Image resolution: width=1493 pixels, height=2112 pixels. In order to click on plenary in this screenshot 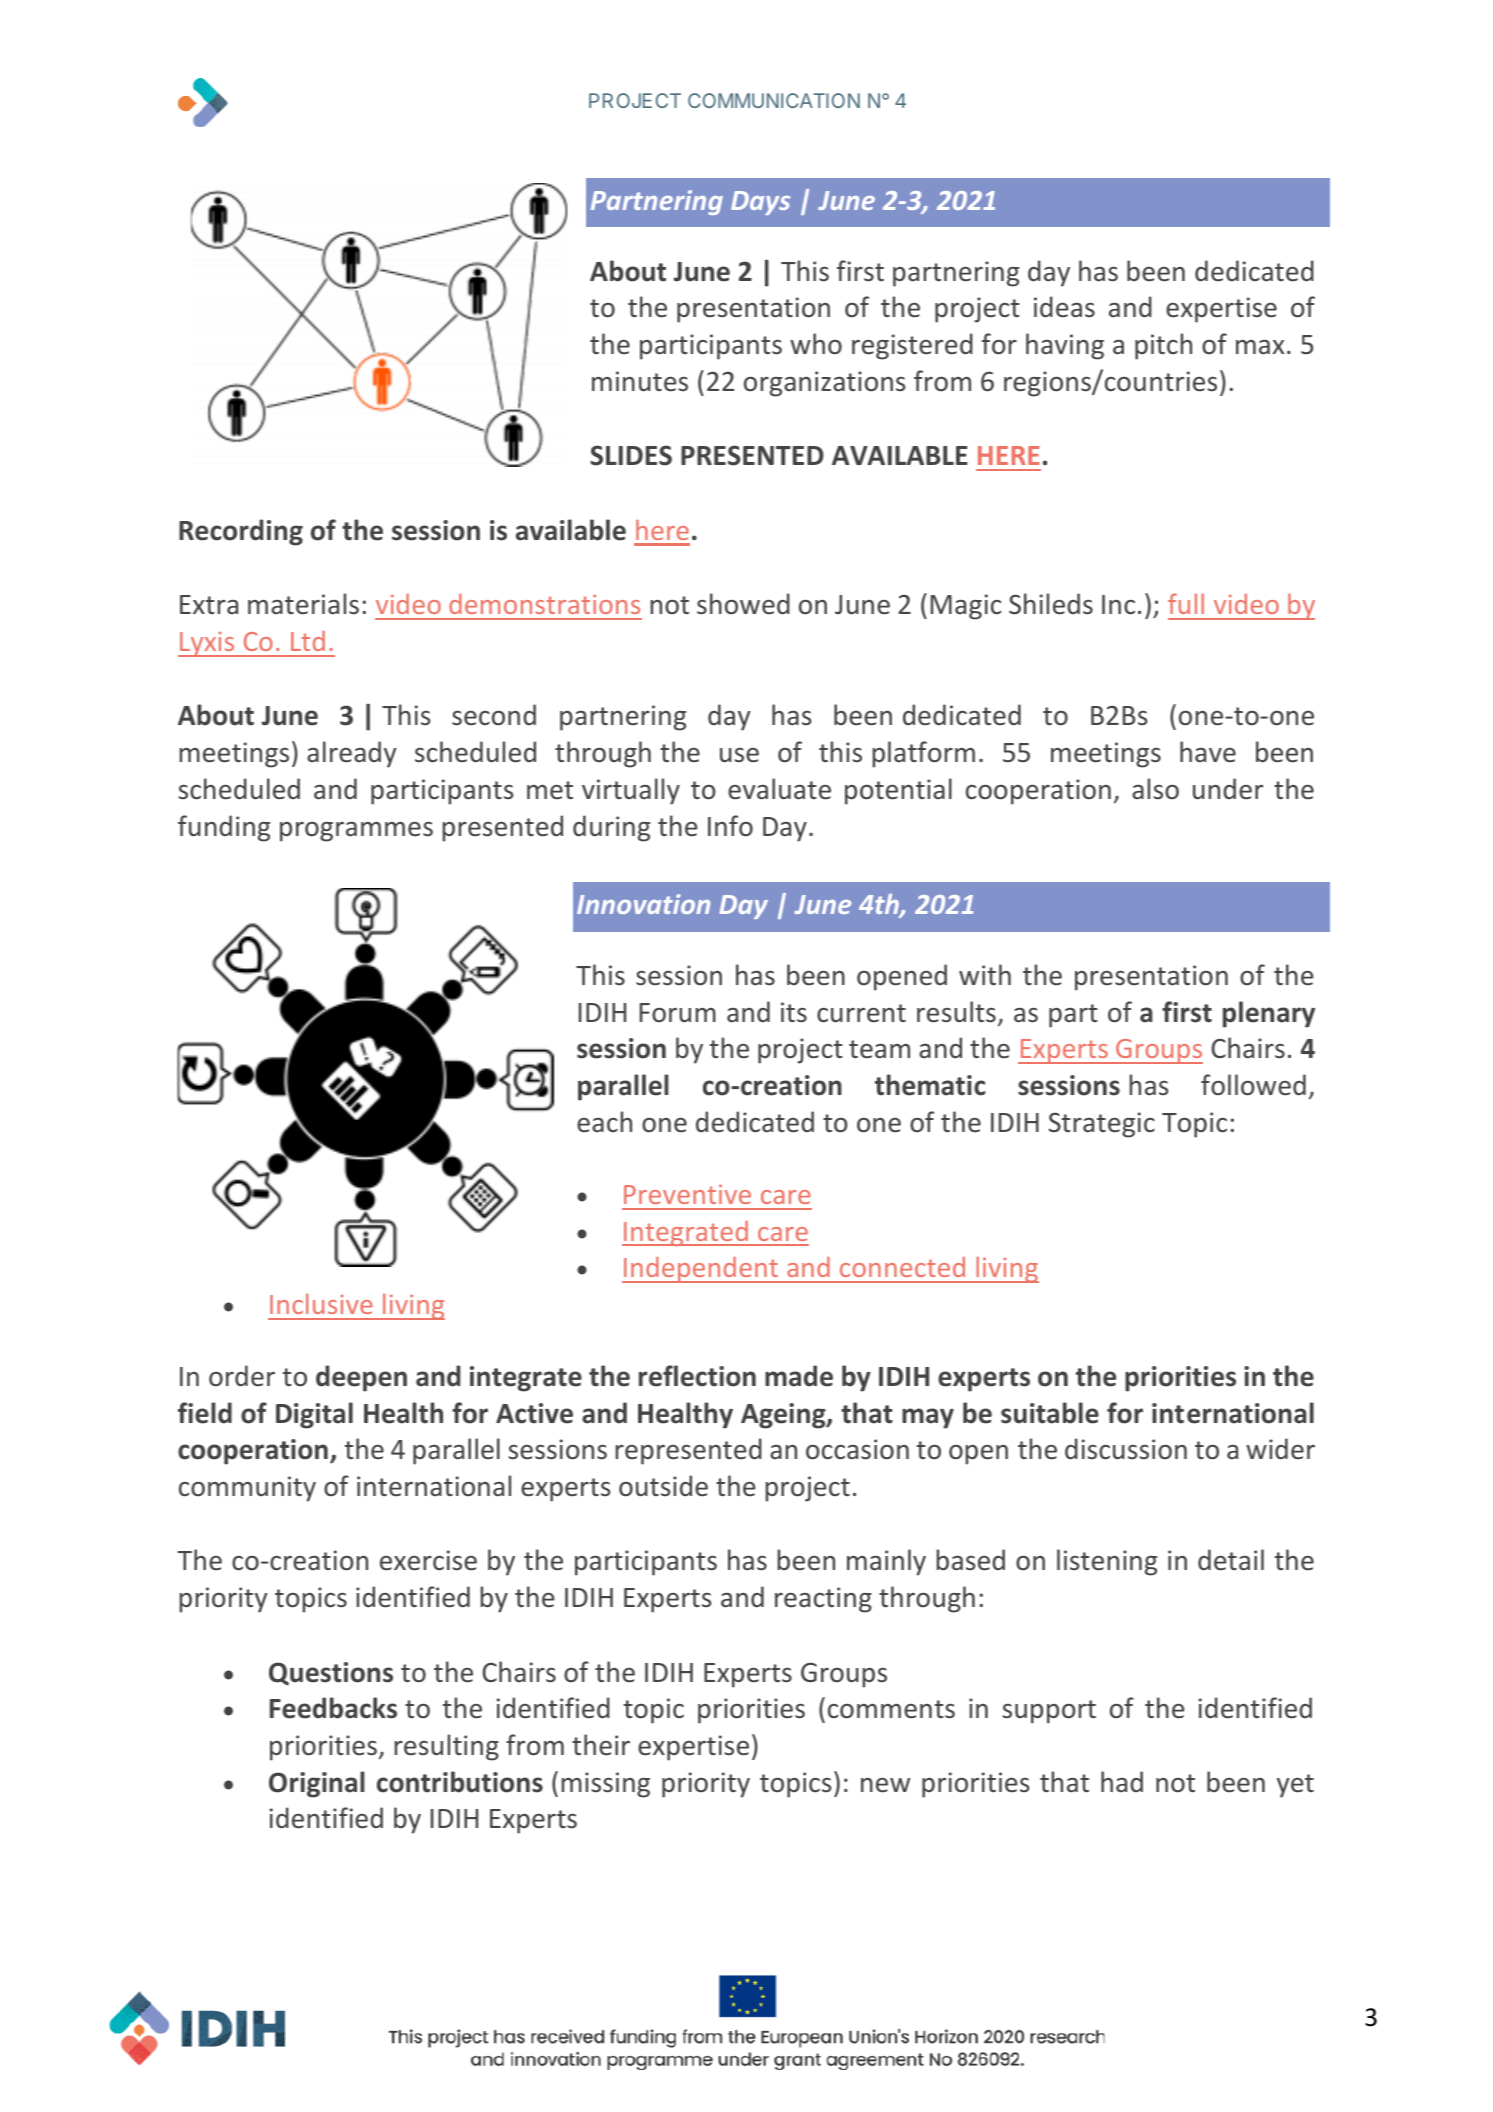, I will do `click(1269, 1014)`.
